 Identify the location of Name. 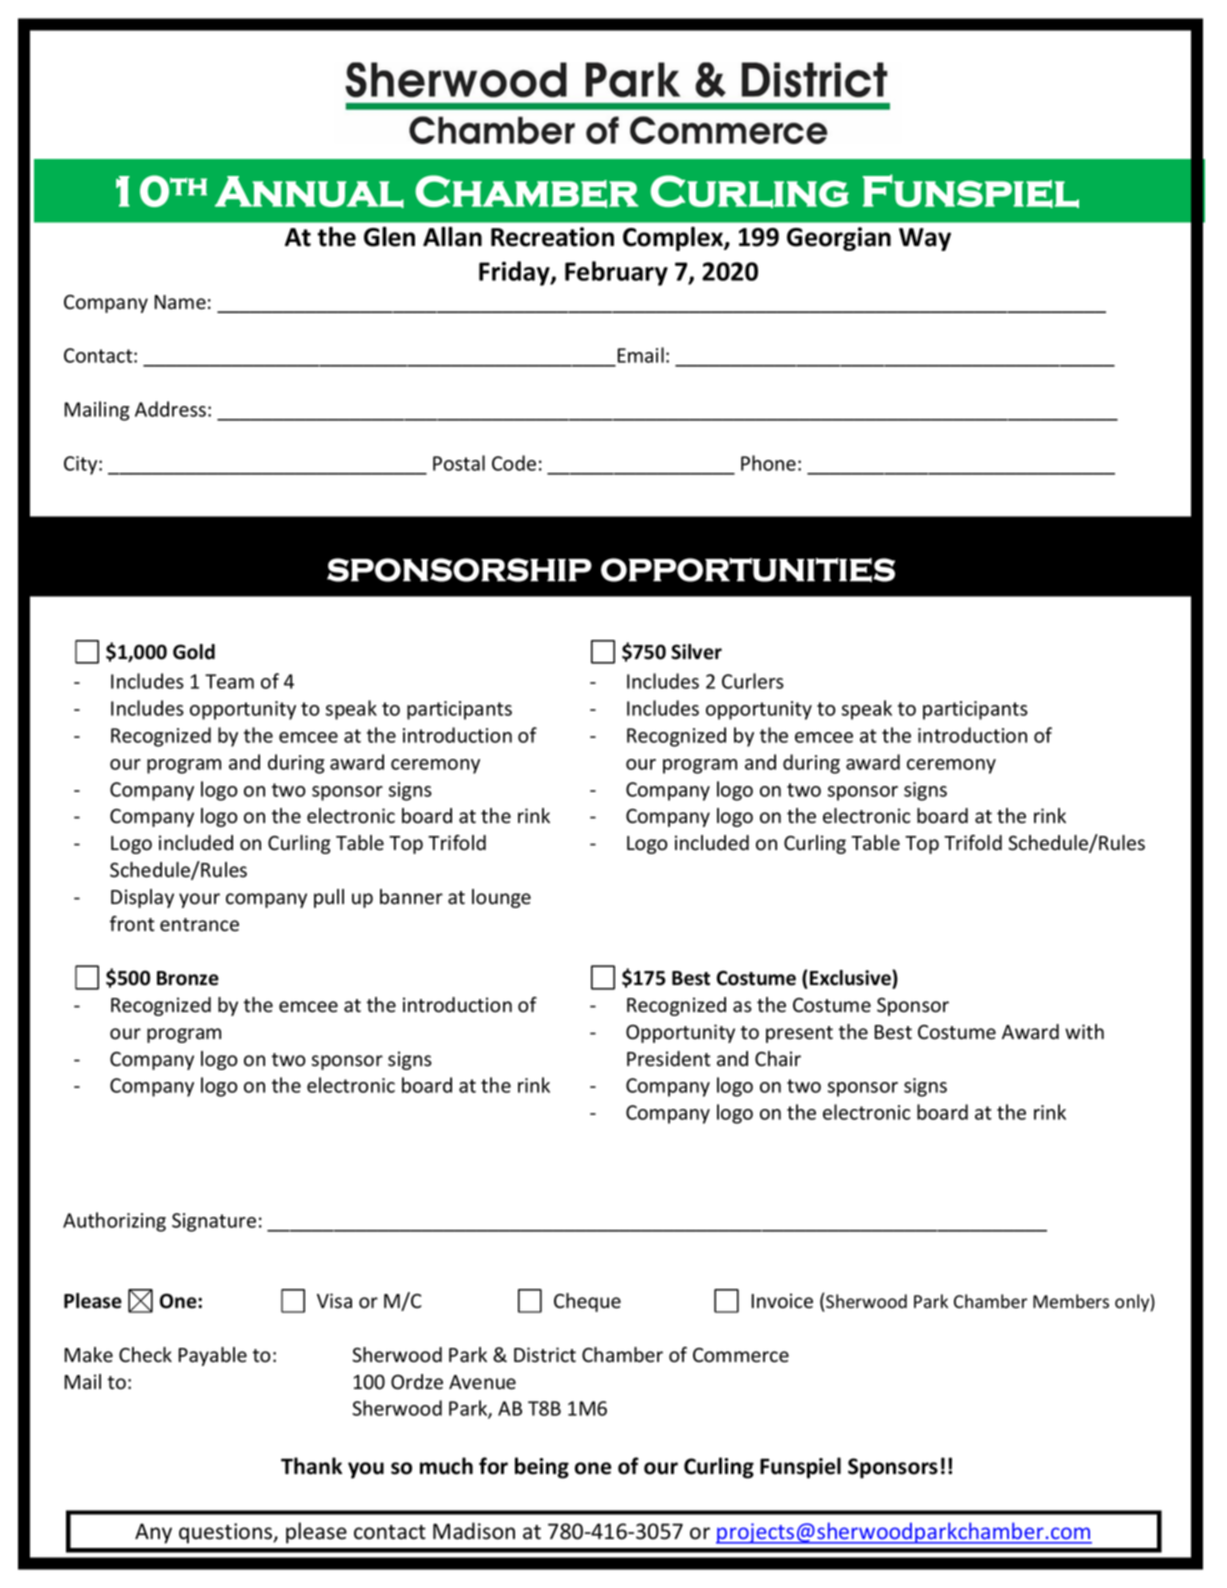
(180, 302).
